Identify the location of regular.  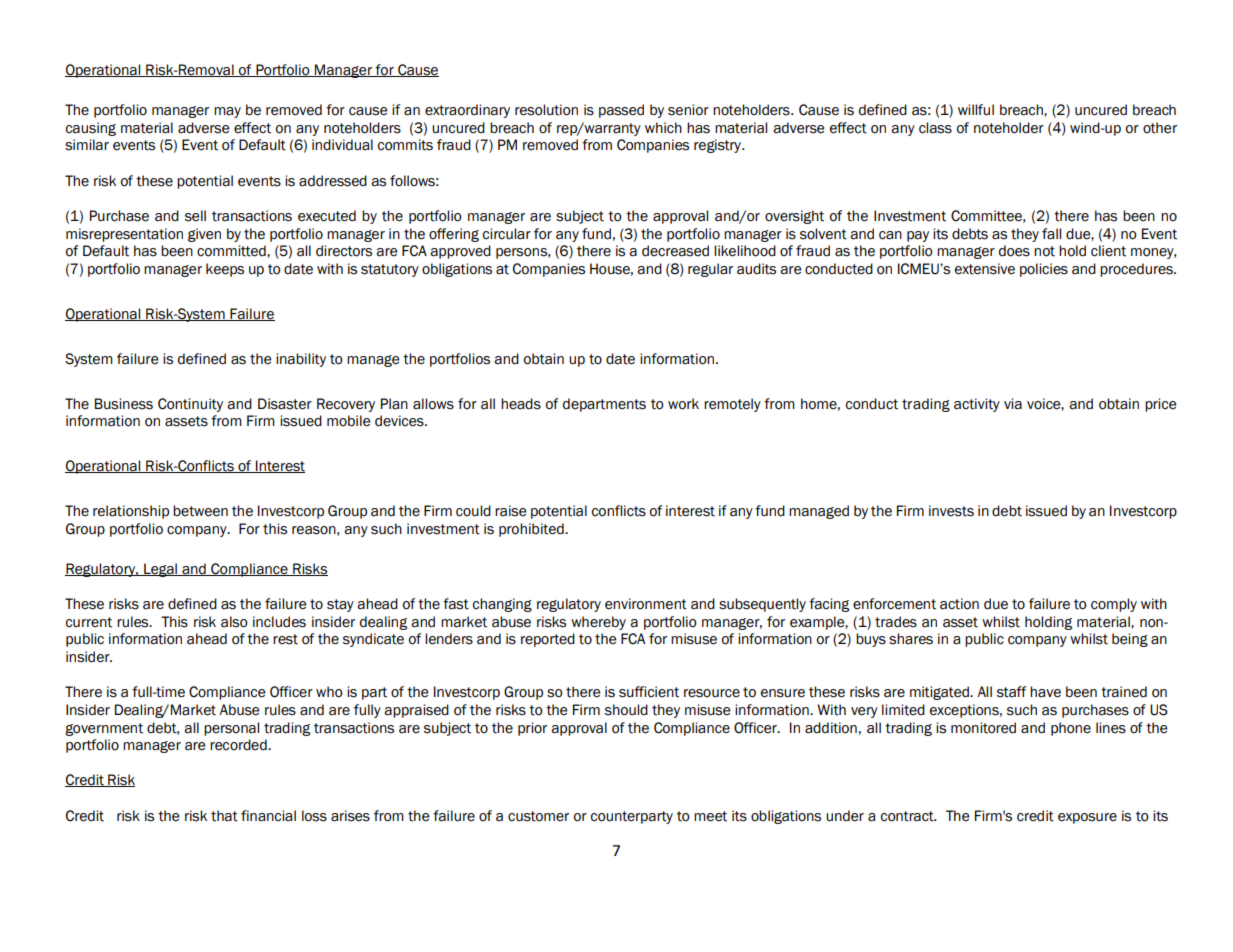
(710, 270).
